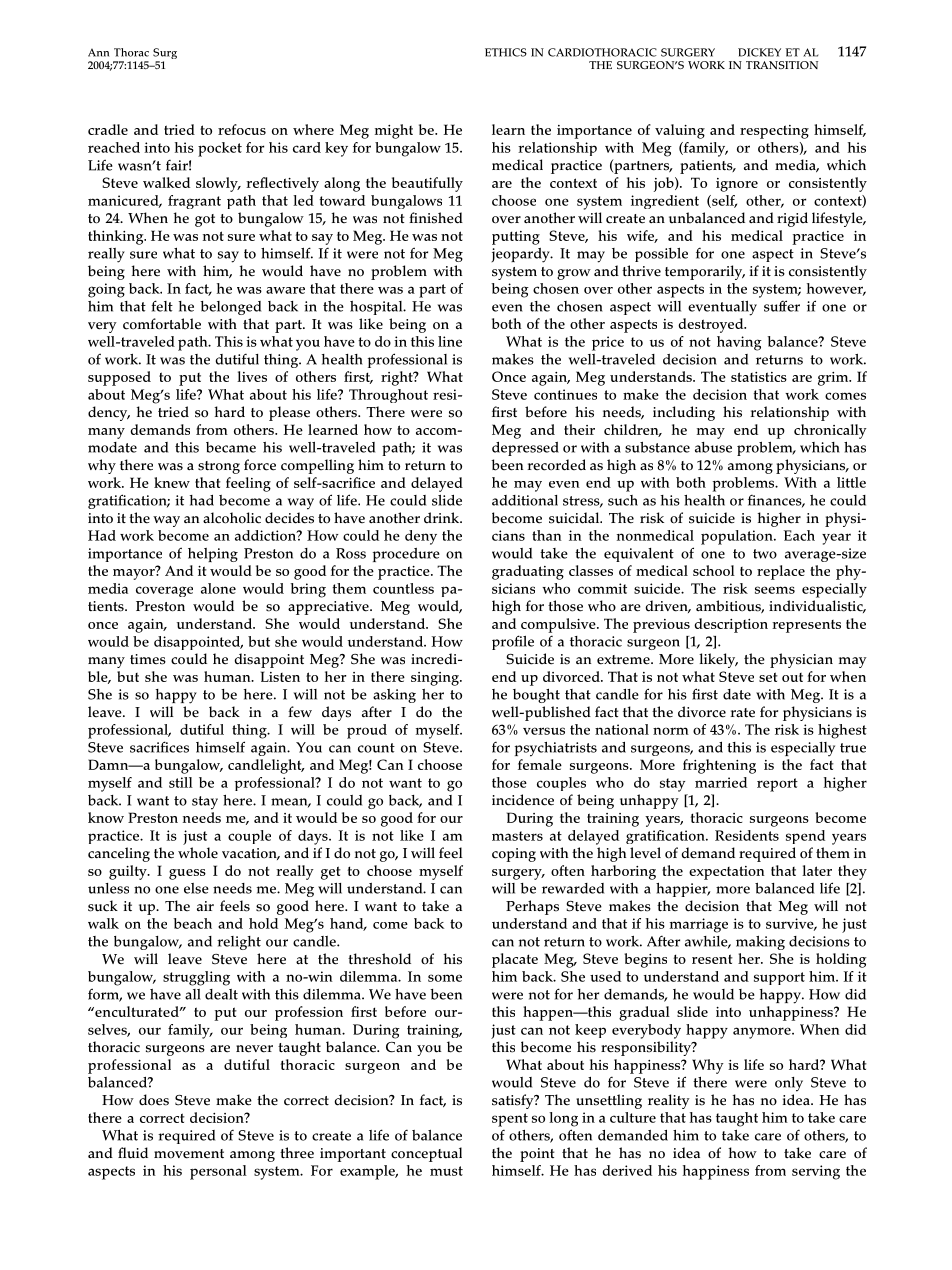  What do you see at coordinates (510, 1120) in the page?
I see `spent` at bounding box center [510, 1120].
